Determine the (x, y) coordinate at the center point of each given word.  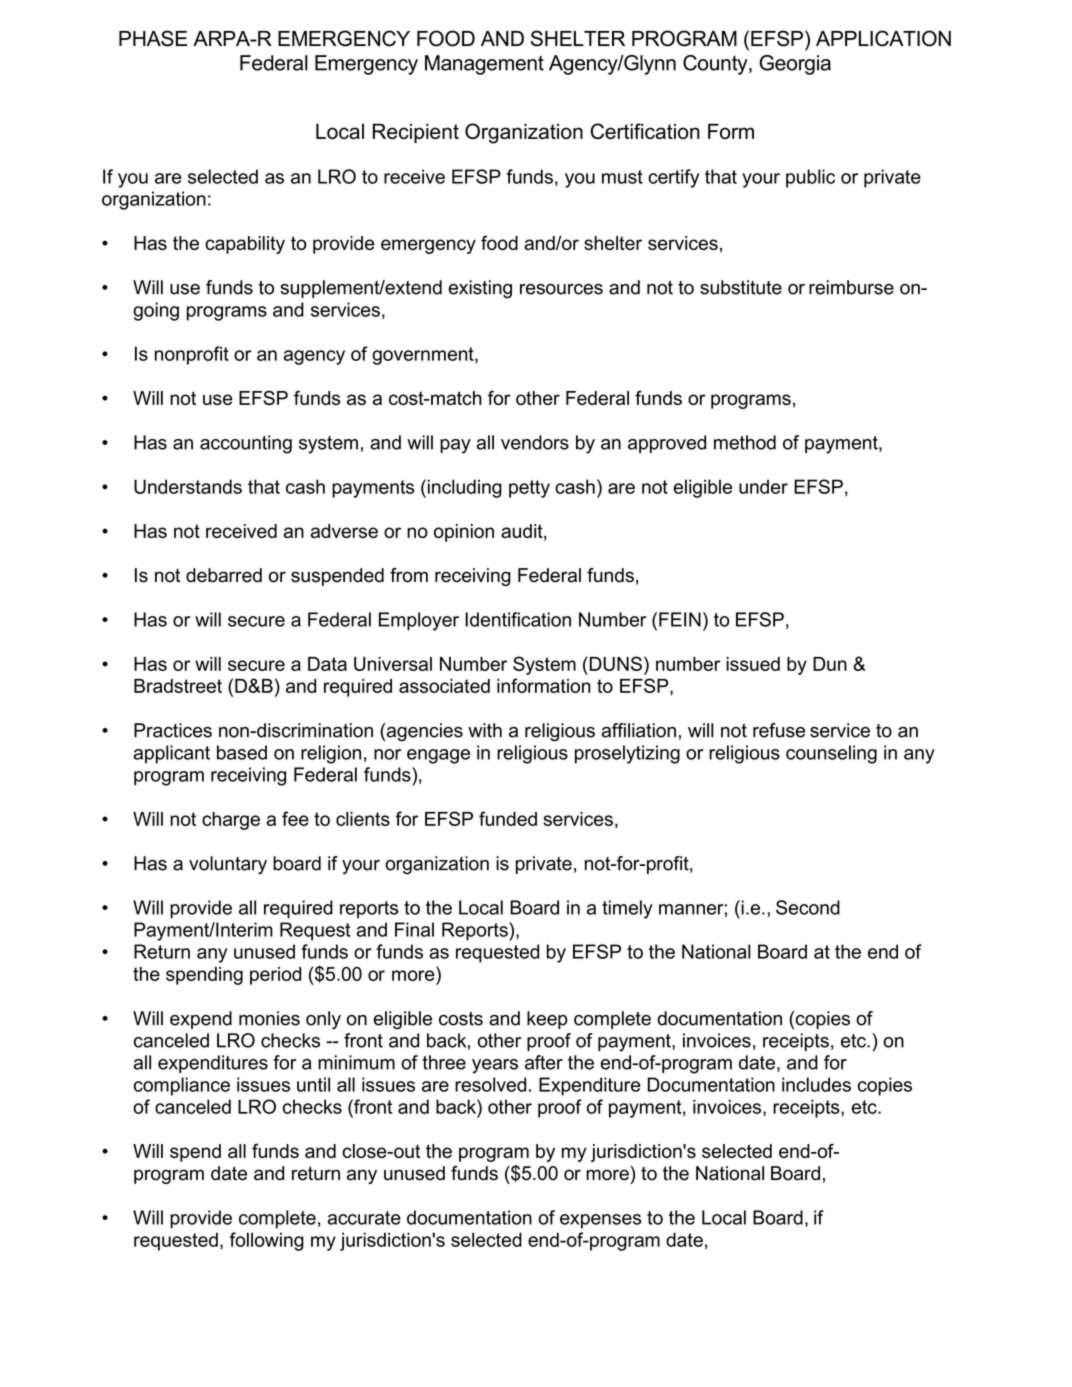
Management (484, 65)
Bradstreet (178, 686)
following (266, 1241)
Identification (518, 619)
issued (753, 664)
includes (816, 1084)
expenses (600, 1221)
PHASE (153, 38)
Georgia (795, 65)
